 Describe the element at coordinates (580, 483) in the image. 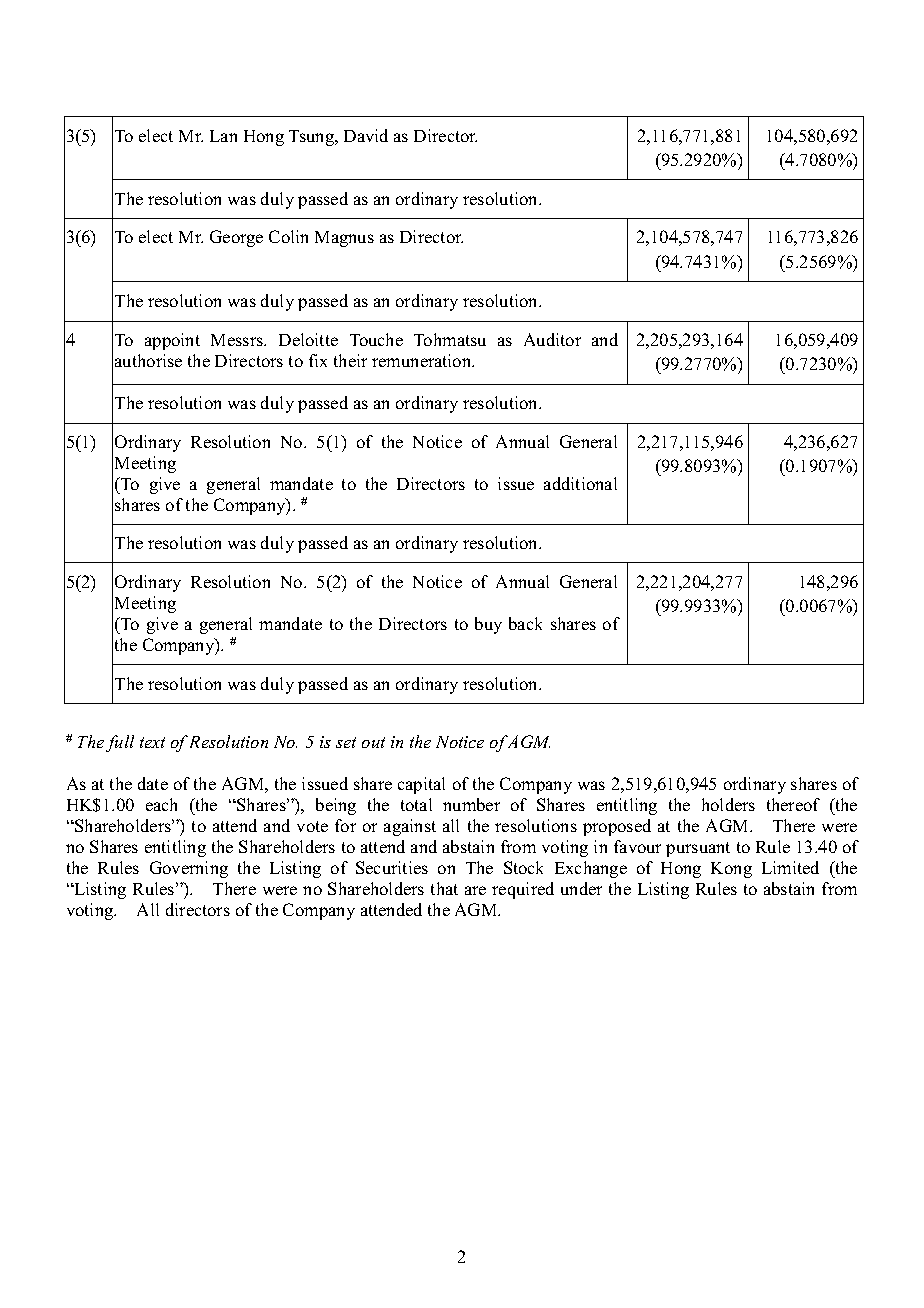

I see `additional` at that location.
